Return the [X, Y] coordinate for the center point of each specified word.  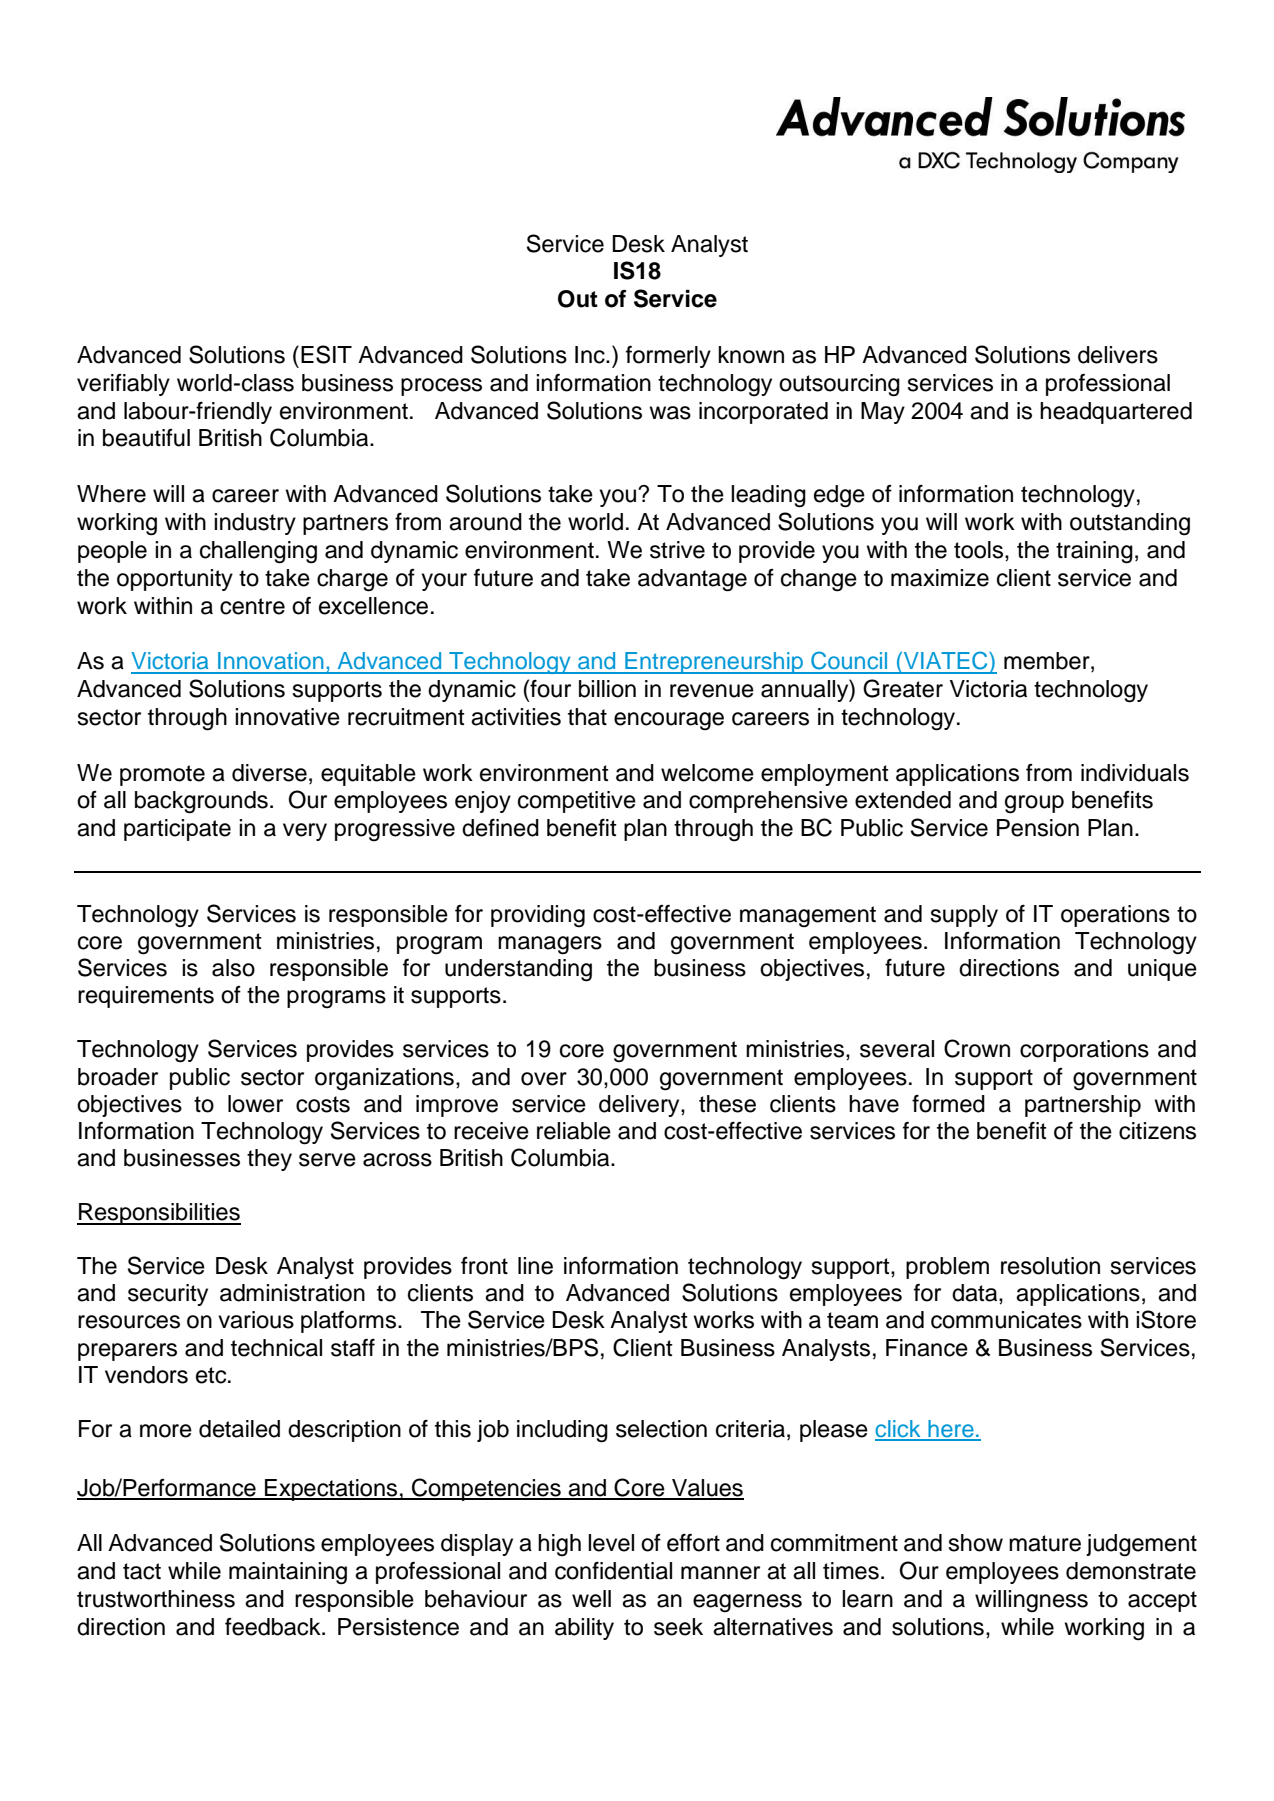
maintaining [288, 1573]
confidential [613, 1570]
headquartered [1116, 413]
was [670, 413]
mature [1045, 1543]
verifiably [123, 385]
